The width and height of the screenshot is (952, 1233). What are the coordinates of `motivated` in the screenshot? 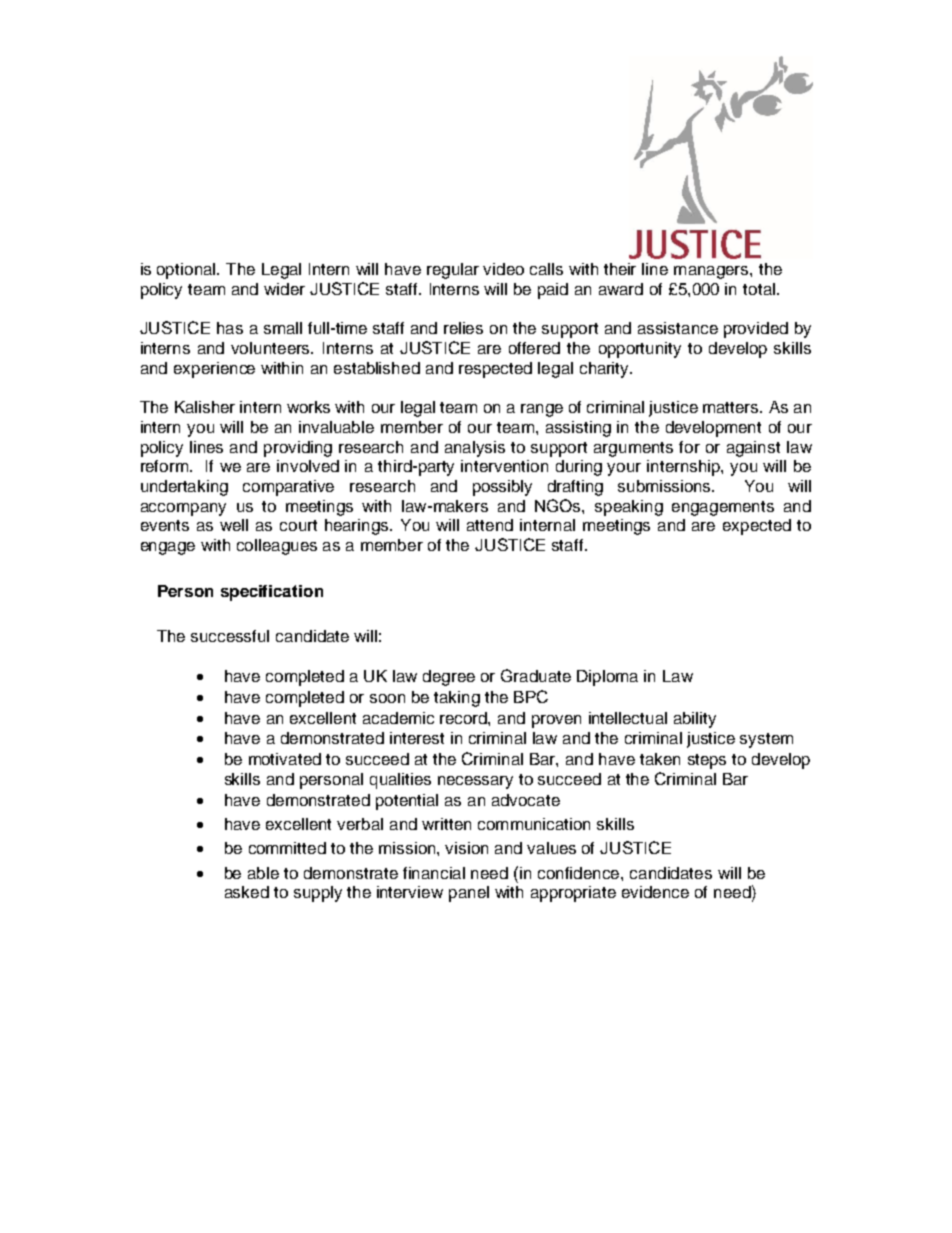 It's located at (285, 759).
